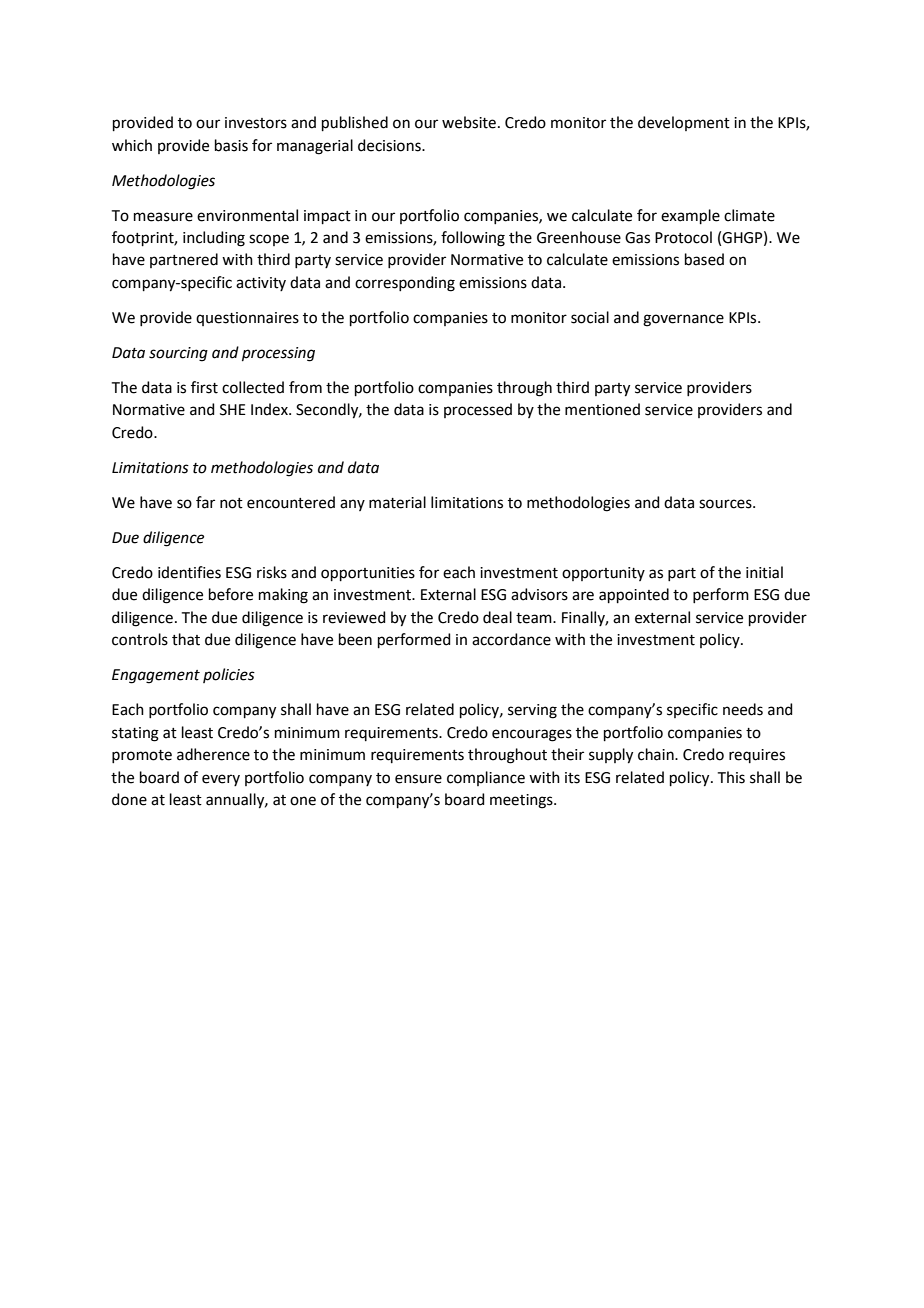 The image size is (924, 1308). Describe the element at coordinates (205, 502) in the document. I see `far` at that location.
